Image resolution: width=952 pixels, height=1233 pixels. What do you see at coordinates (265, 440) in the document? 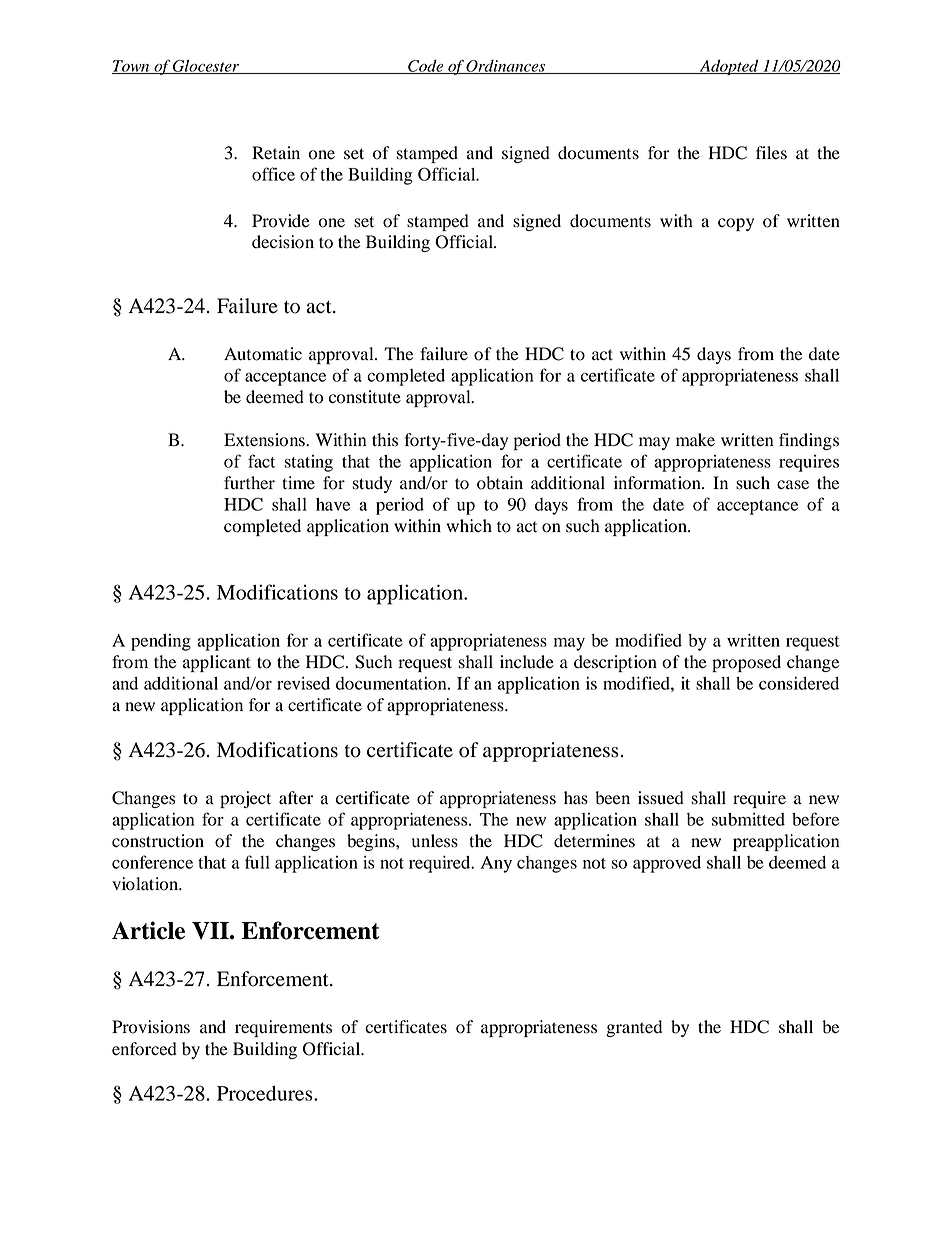
I see `Extensions` at bounding box center [265, 440].
